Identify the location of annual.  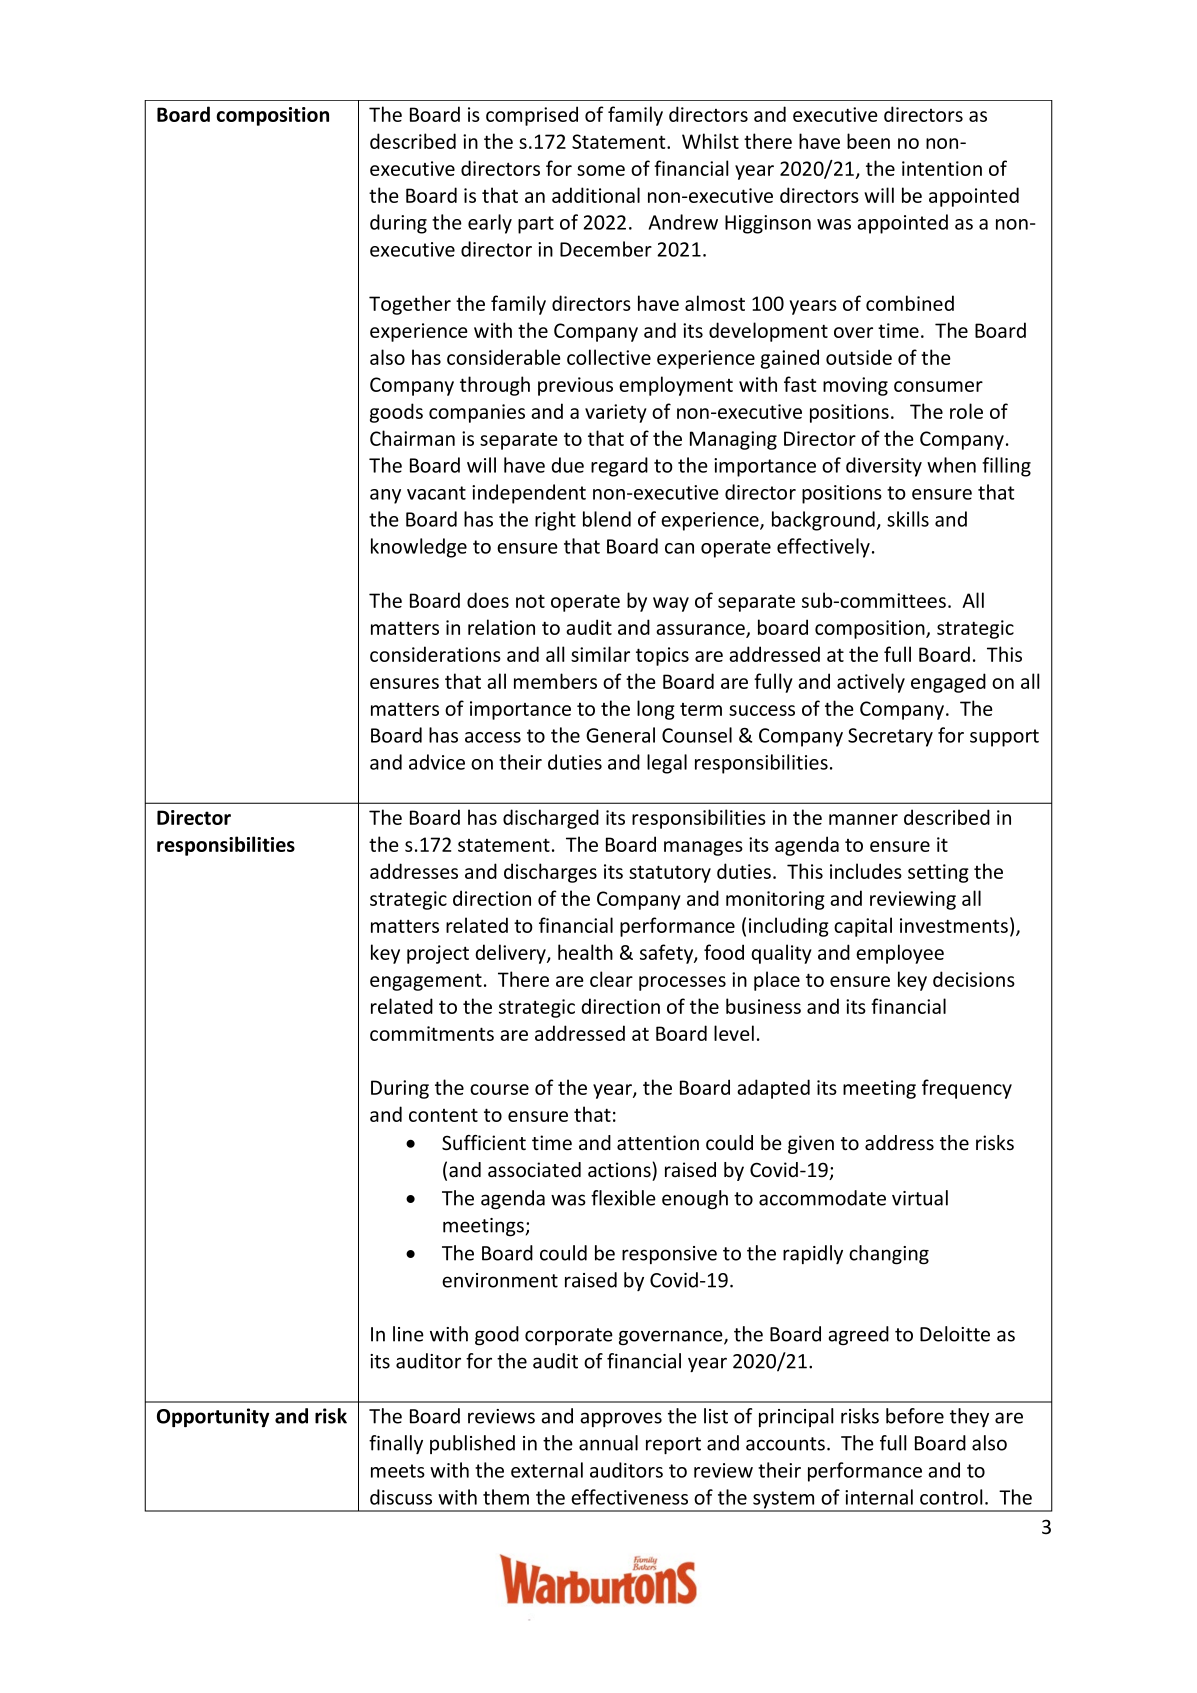
(608, 1443).
